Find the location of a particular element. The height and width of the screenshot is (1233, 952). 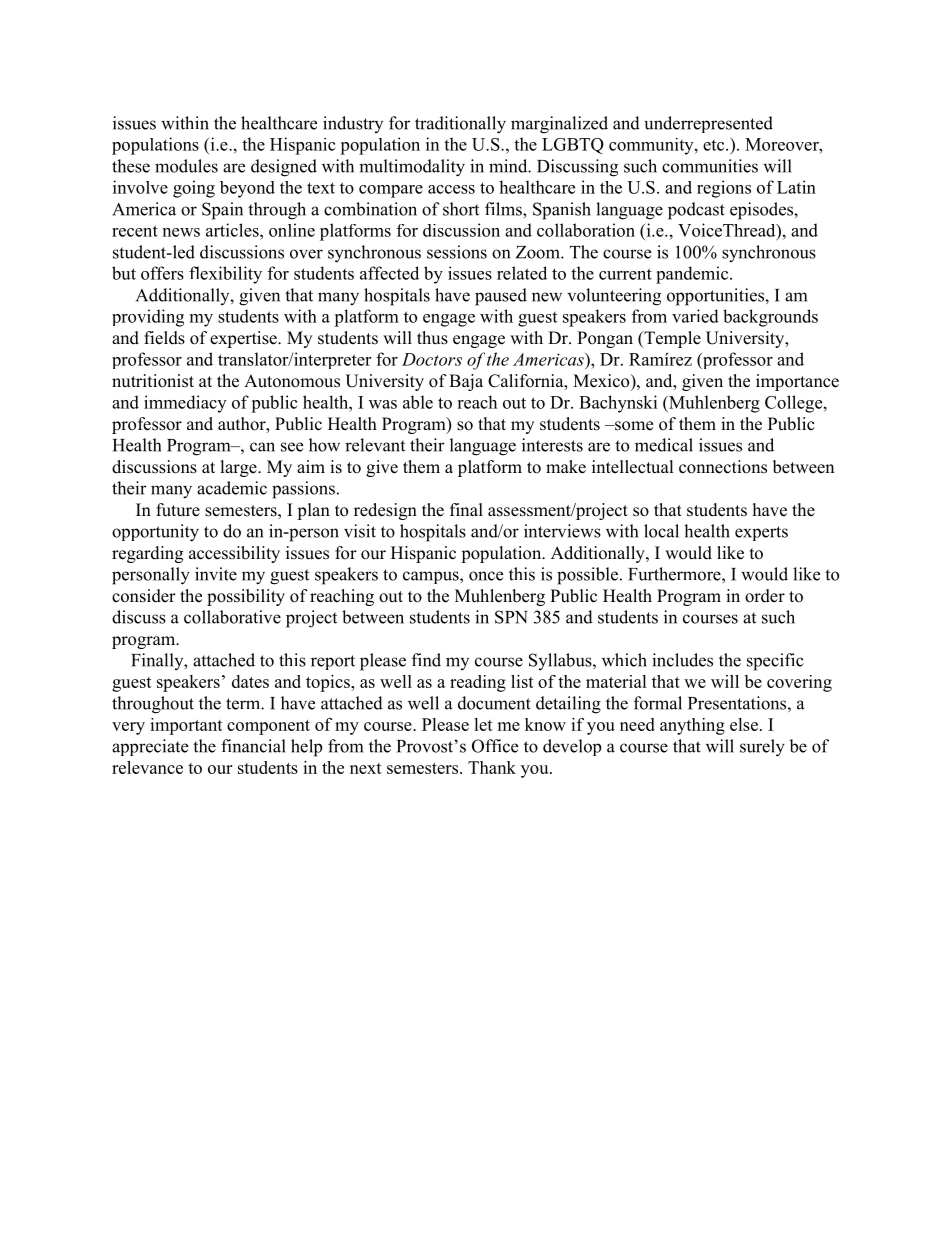

traditionally is located at coordinates (460, 125).
